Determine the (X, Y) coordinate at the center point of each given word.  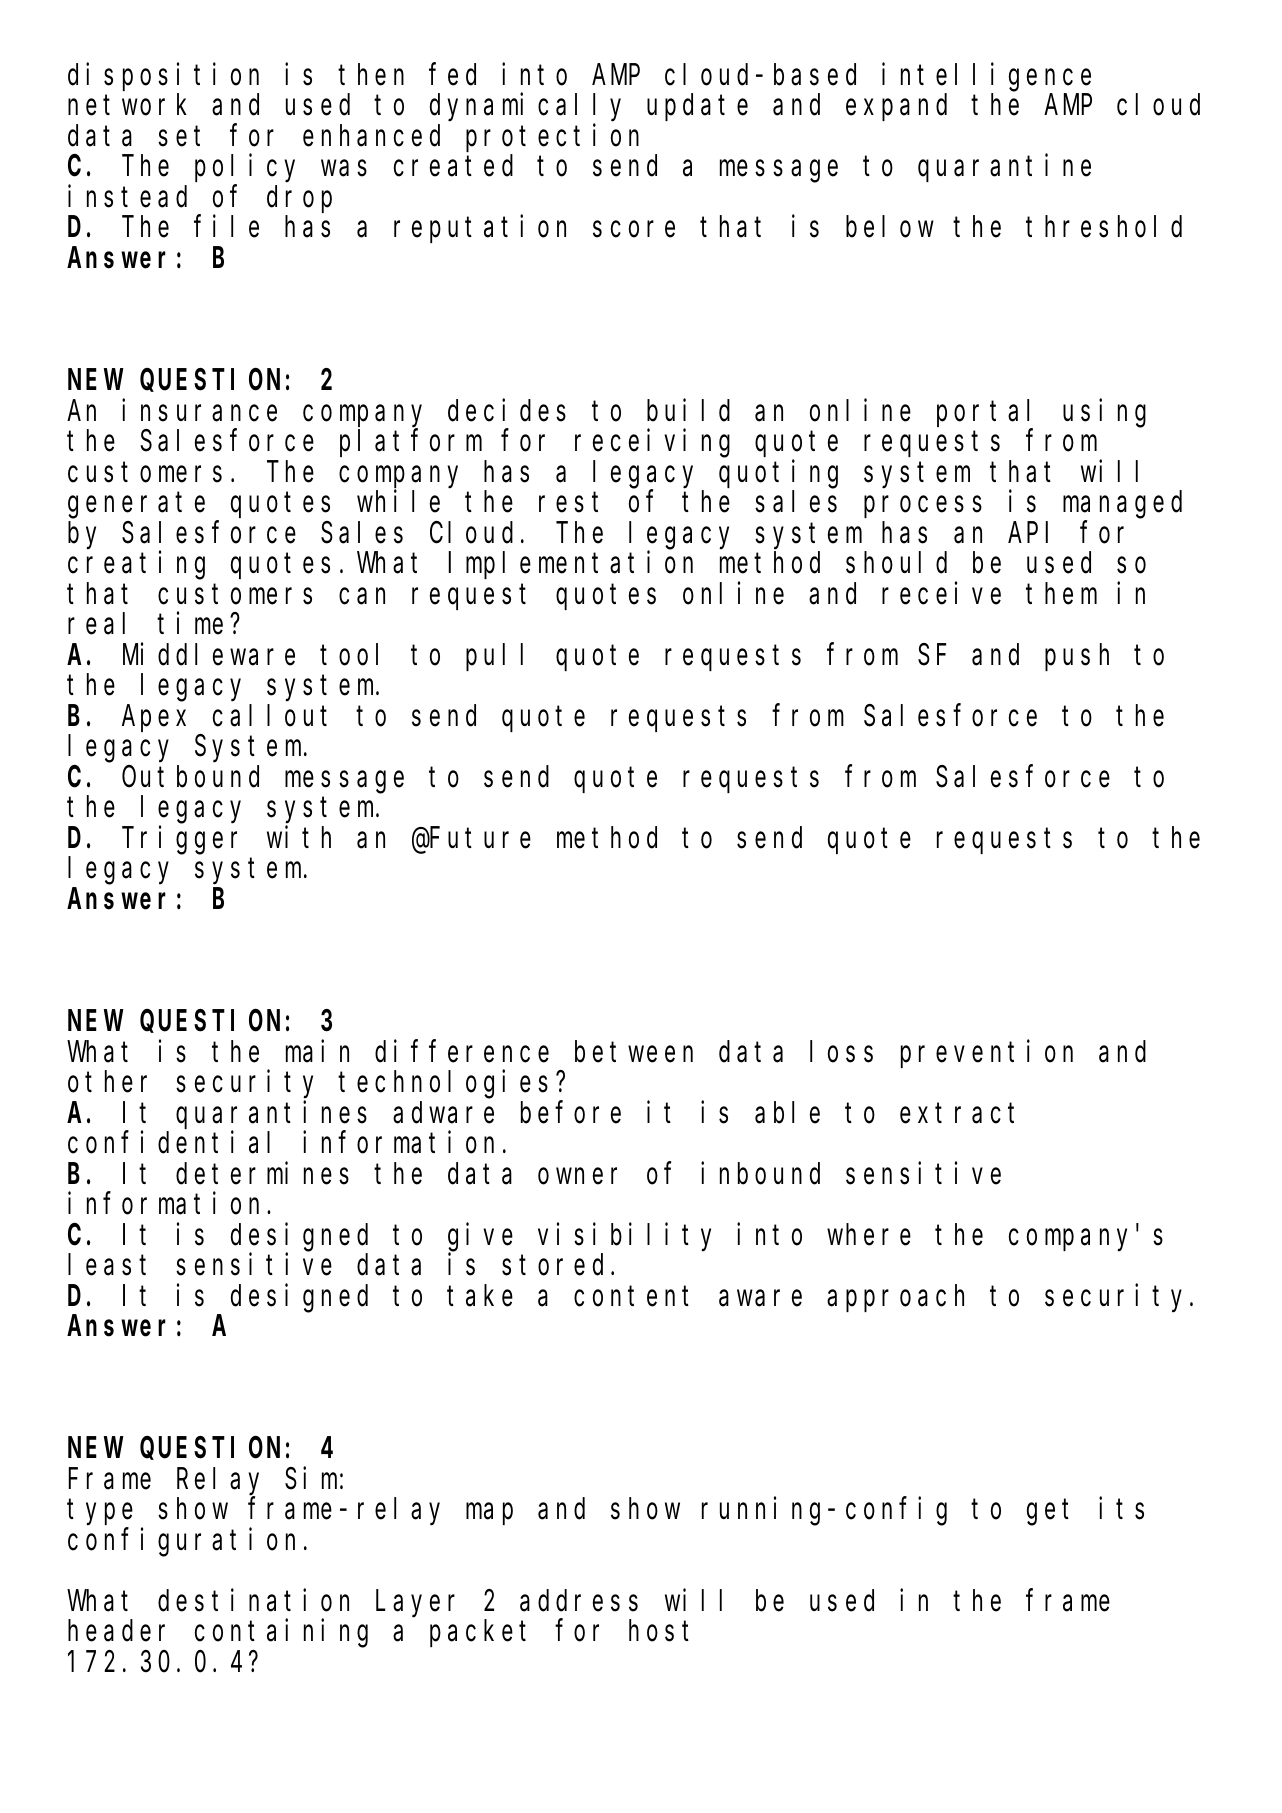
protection (552, 138)
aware (760, 1298)
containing (281, 1634)
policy (245, 169)
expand (896, 107)
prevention (987, 1054)
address (579, 1601)
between (634, 1052)
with (299, 837)
